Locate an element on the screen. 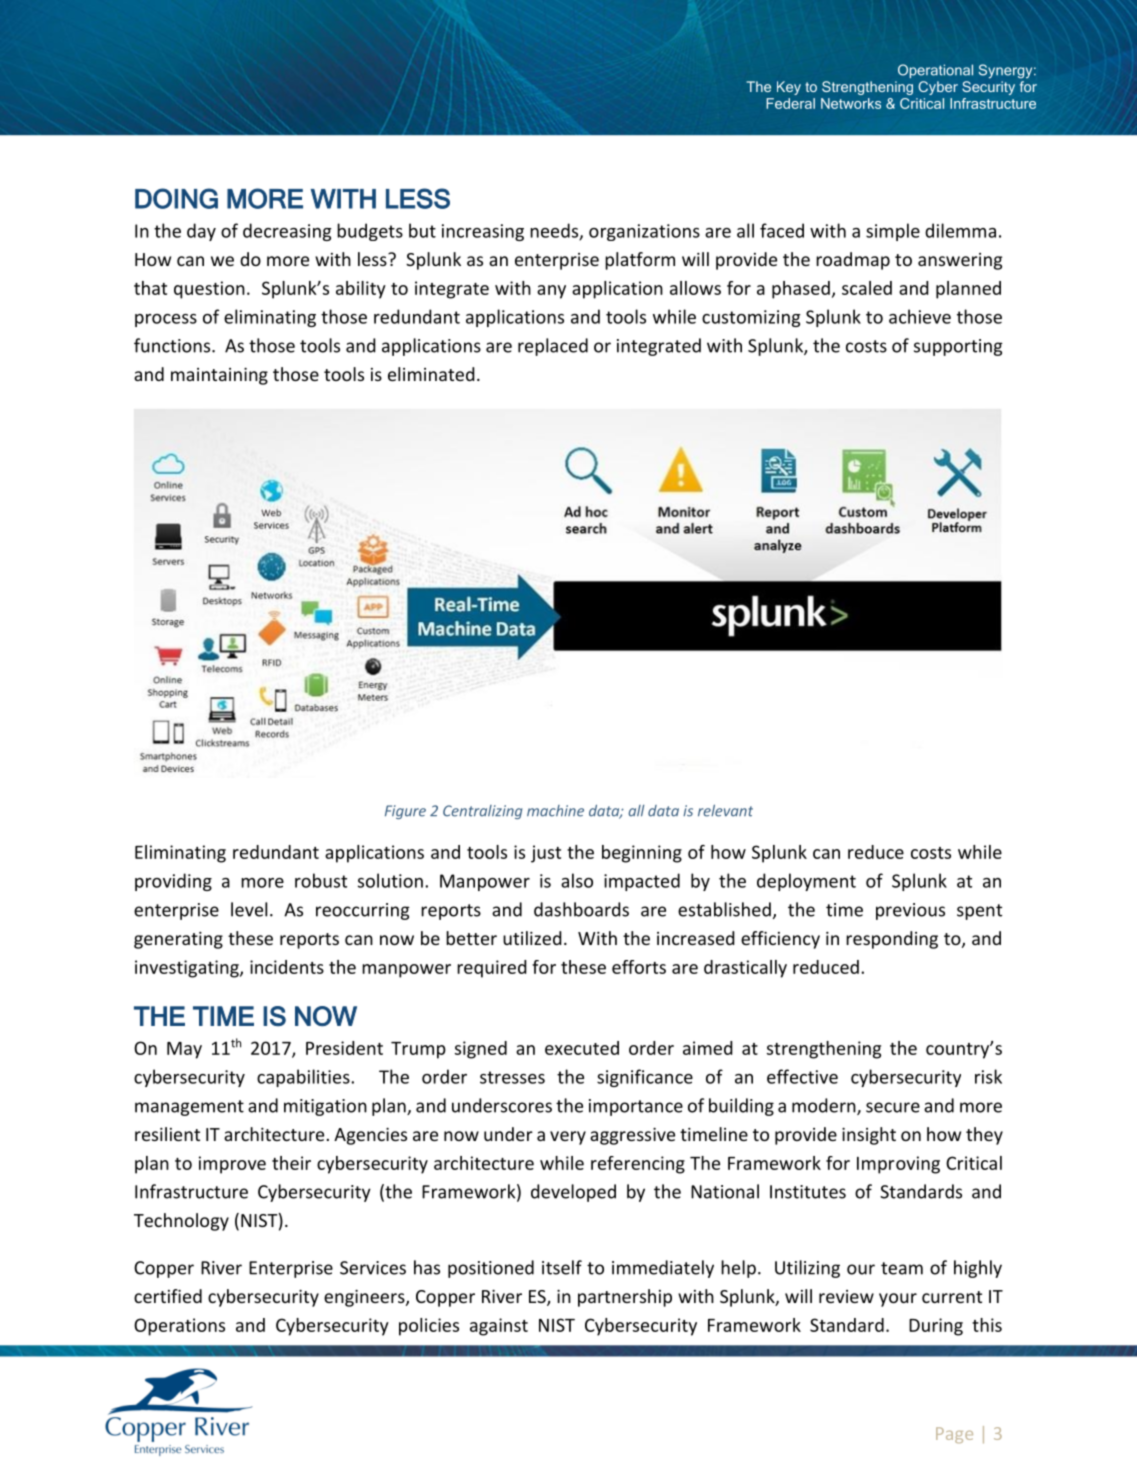 This screenshot has width=1137, height=1472. Operations is located at coordinates (179, 1327).
